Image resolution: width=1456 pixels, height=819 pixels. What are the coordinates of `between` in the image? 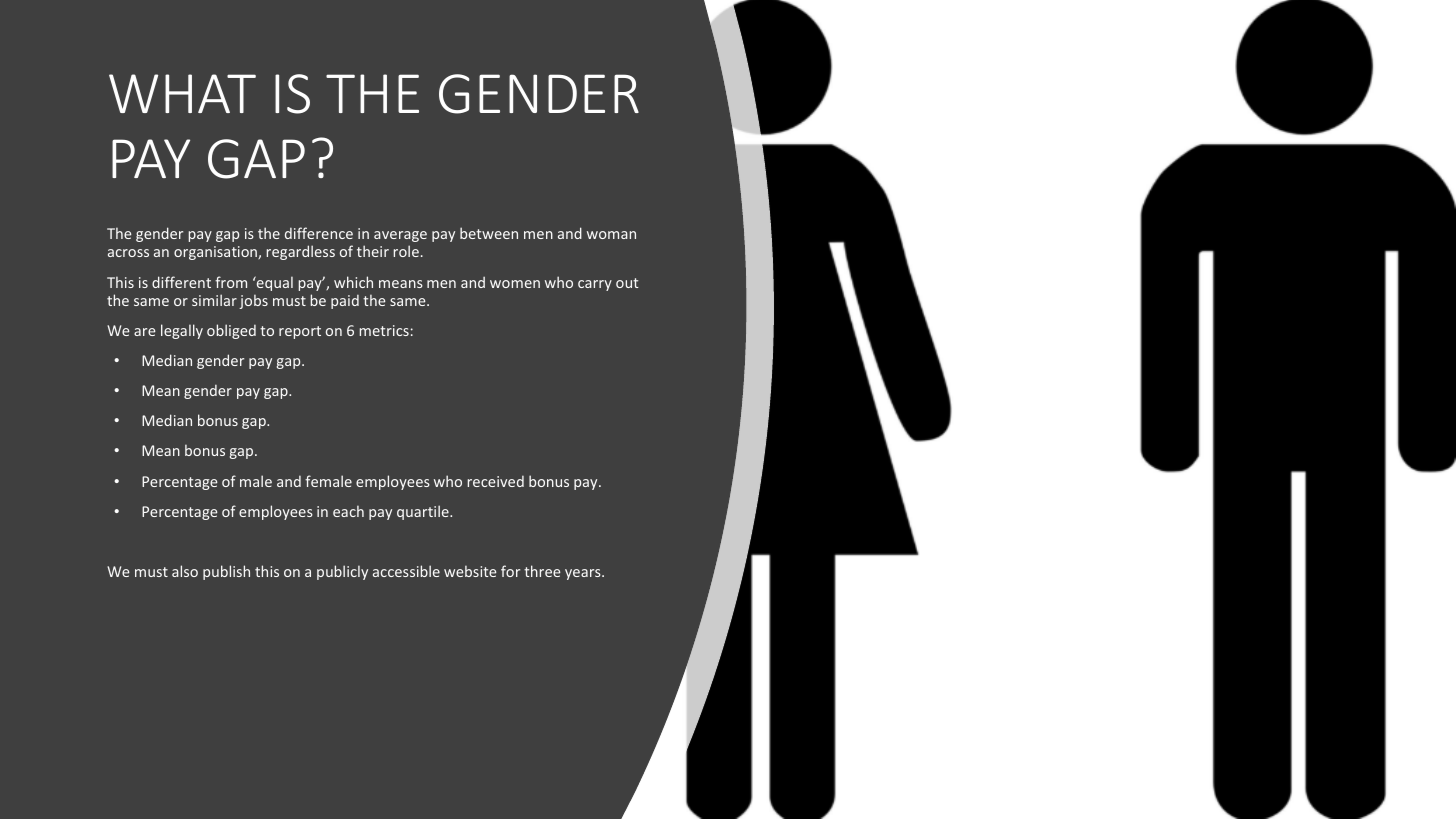 It's located at (489, 233).
